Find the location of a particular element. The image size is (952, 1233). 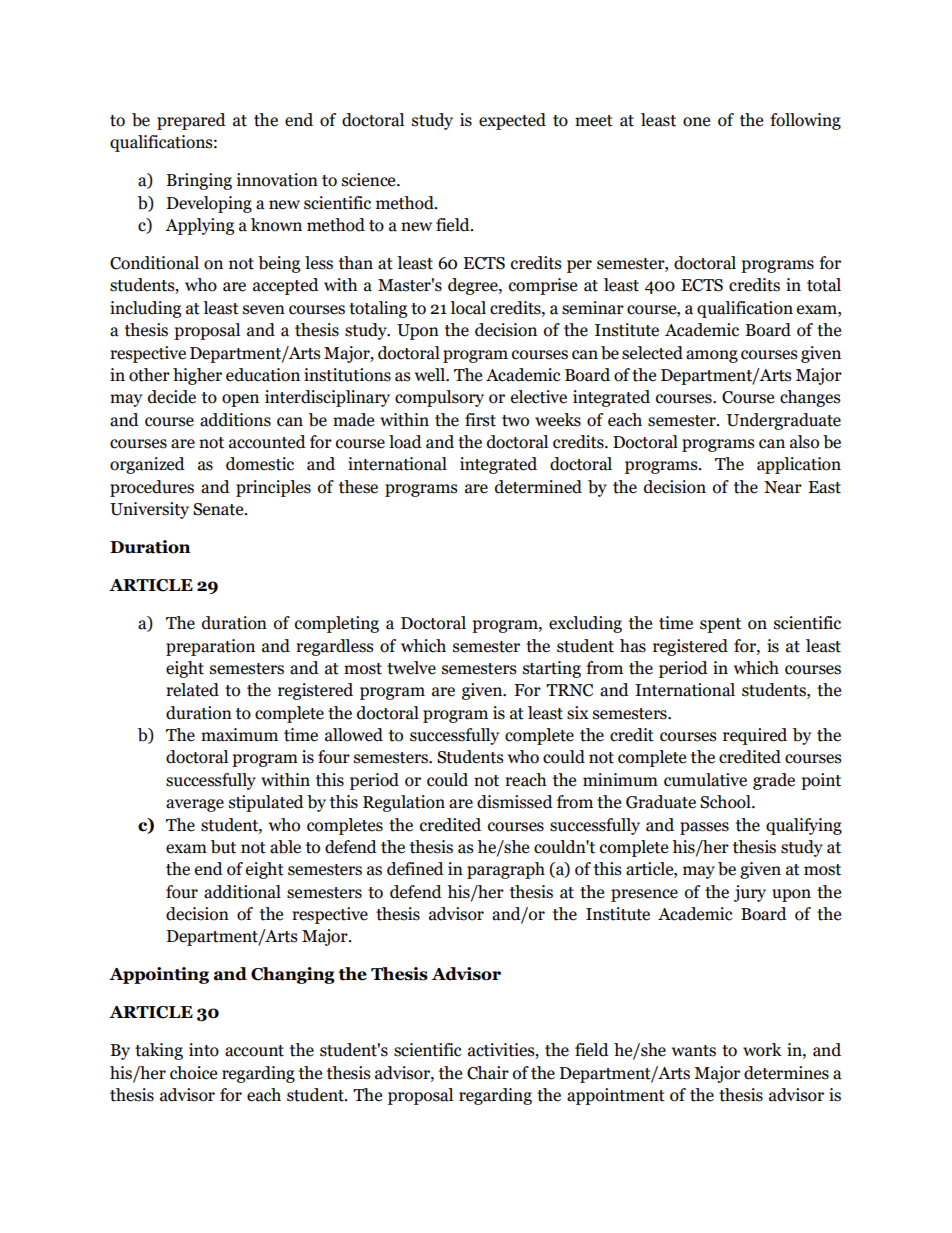

Bringing is located at coordinates (199, 181).
